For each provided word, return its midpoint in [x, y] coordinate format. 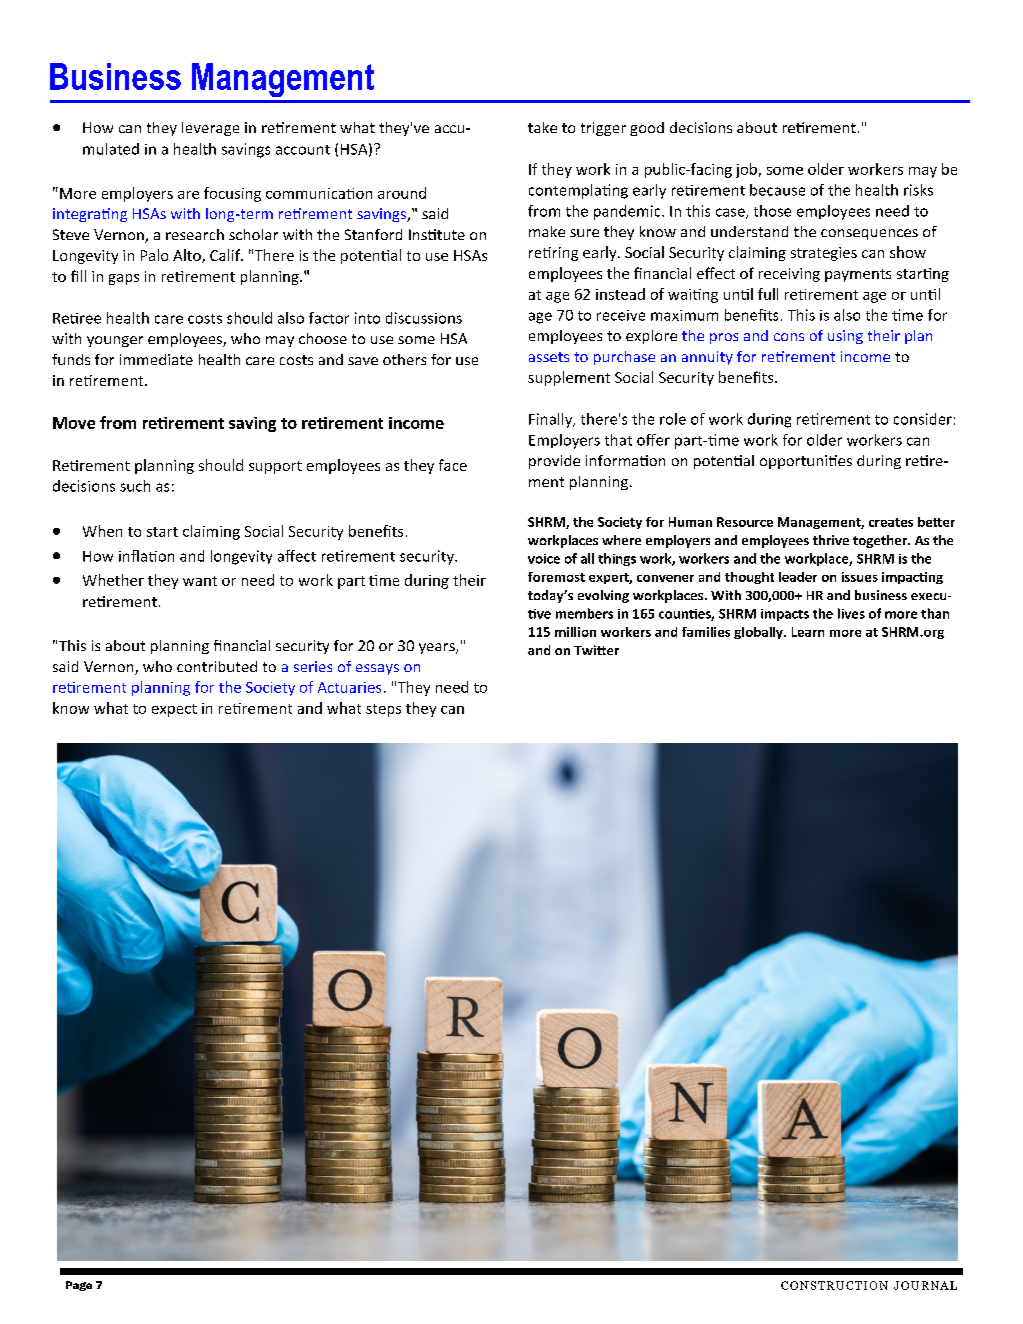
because [777, 190]
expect [174, 710]
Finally [552, 420]
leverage [210, 129]
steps [383, 710]
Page [79, 1286]
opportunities [806, 462]
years [438, 648]
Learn [808, 632]
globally [759, 633]
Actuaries [349, 687]
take [542, 127]
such [135, 486]
